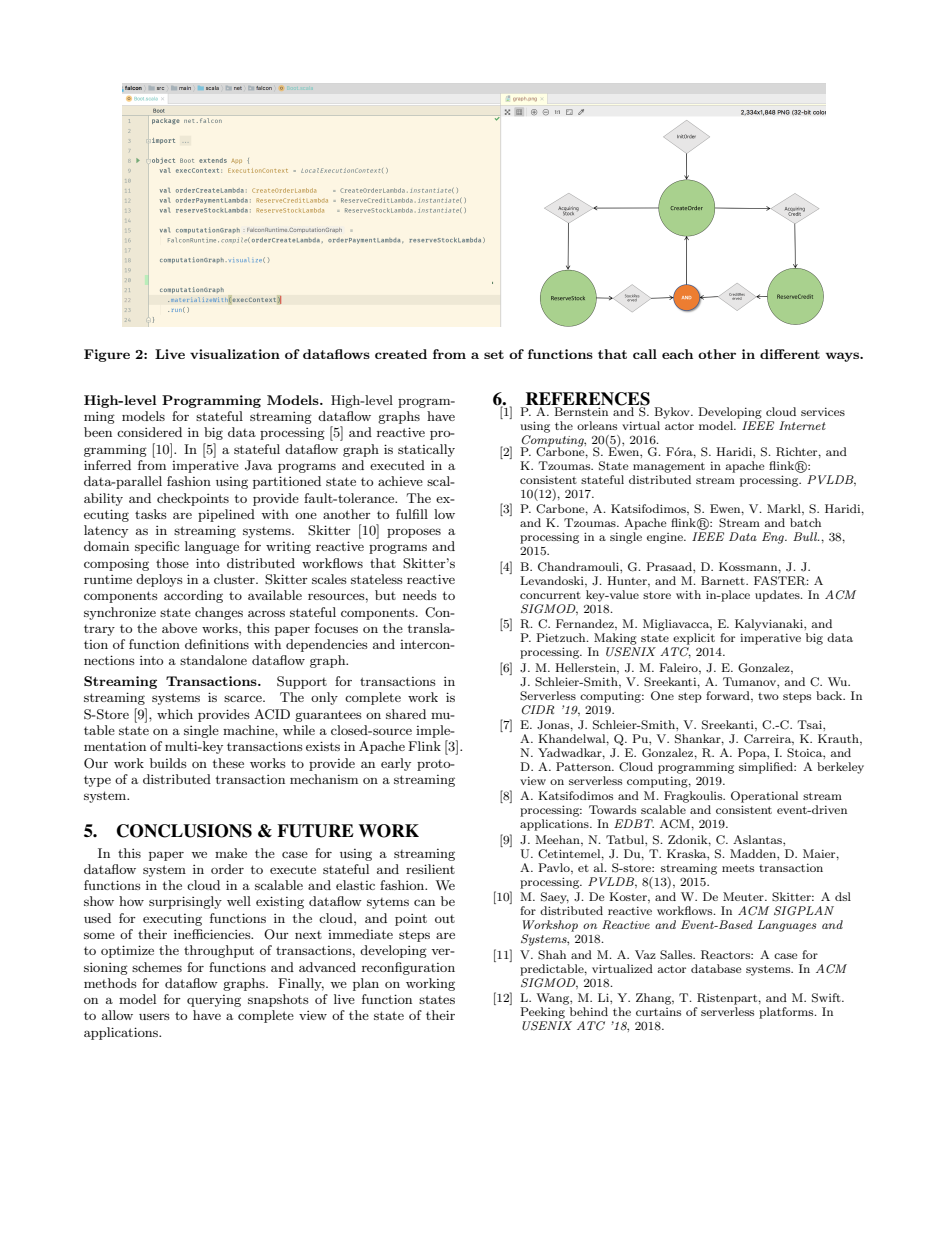 Image resolution: width=952 pixels, height=1233 pixels. Describe the element at coordinates (805, 522) in the screenshot. I see `batch` at that location.
